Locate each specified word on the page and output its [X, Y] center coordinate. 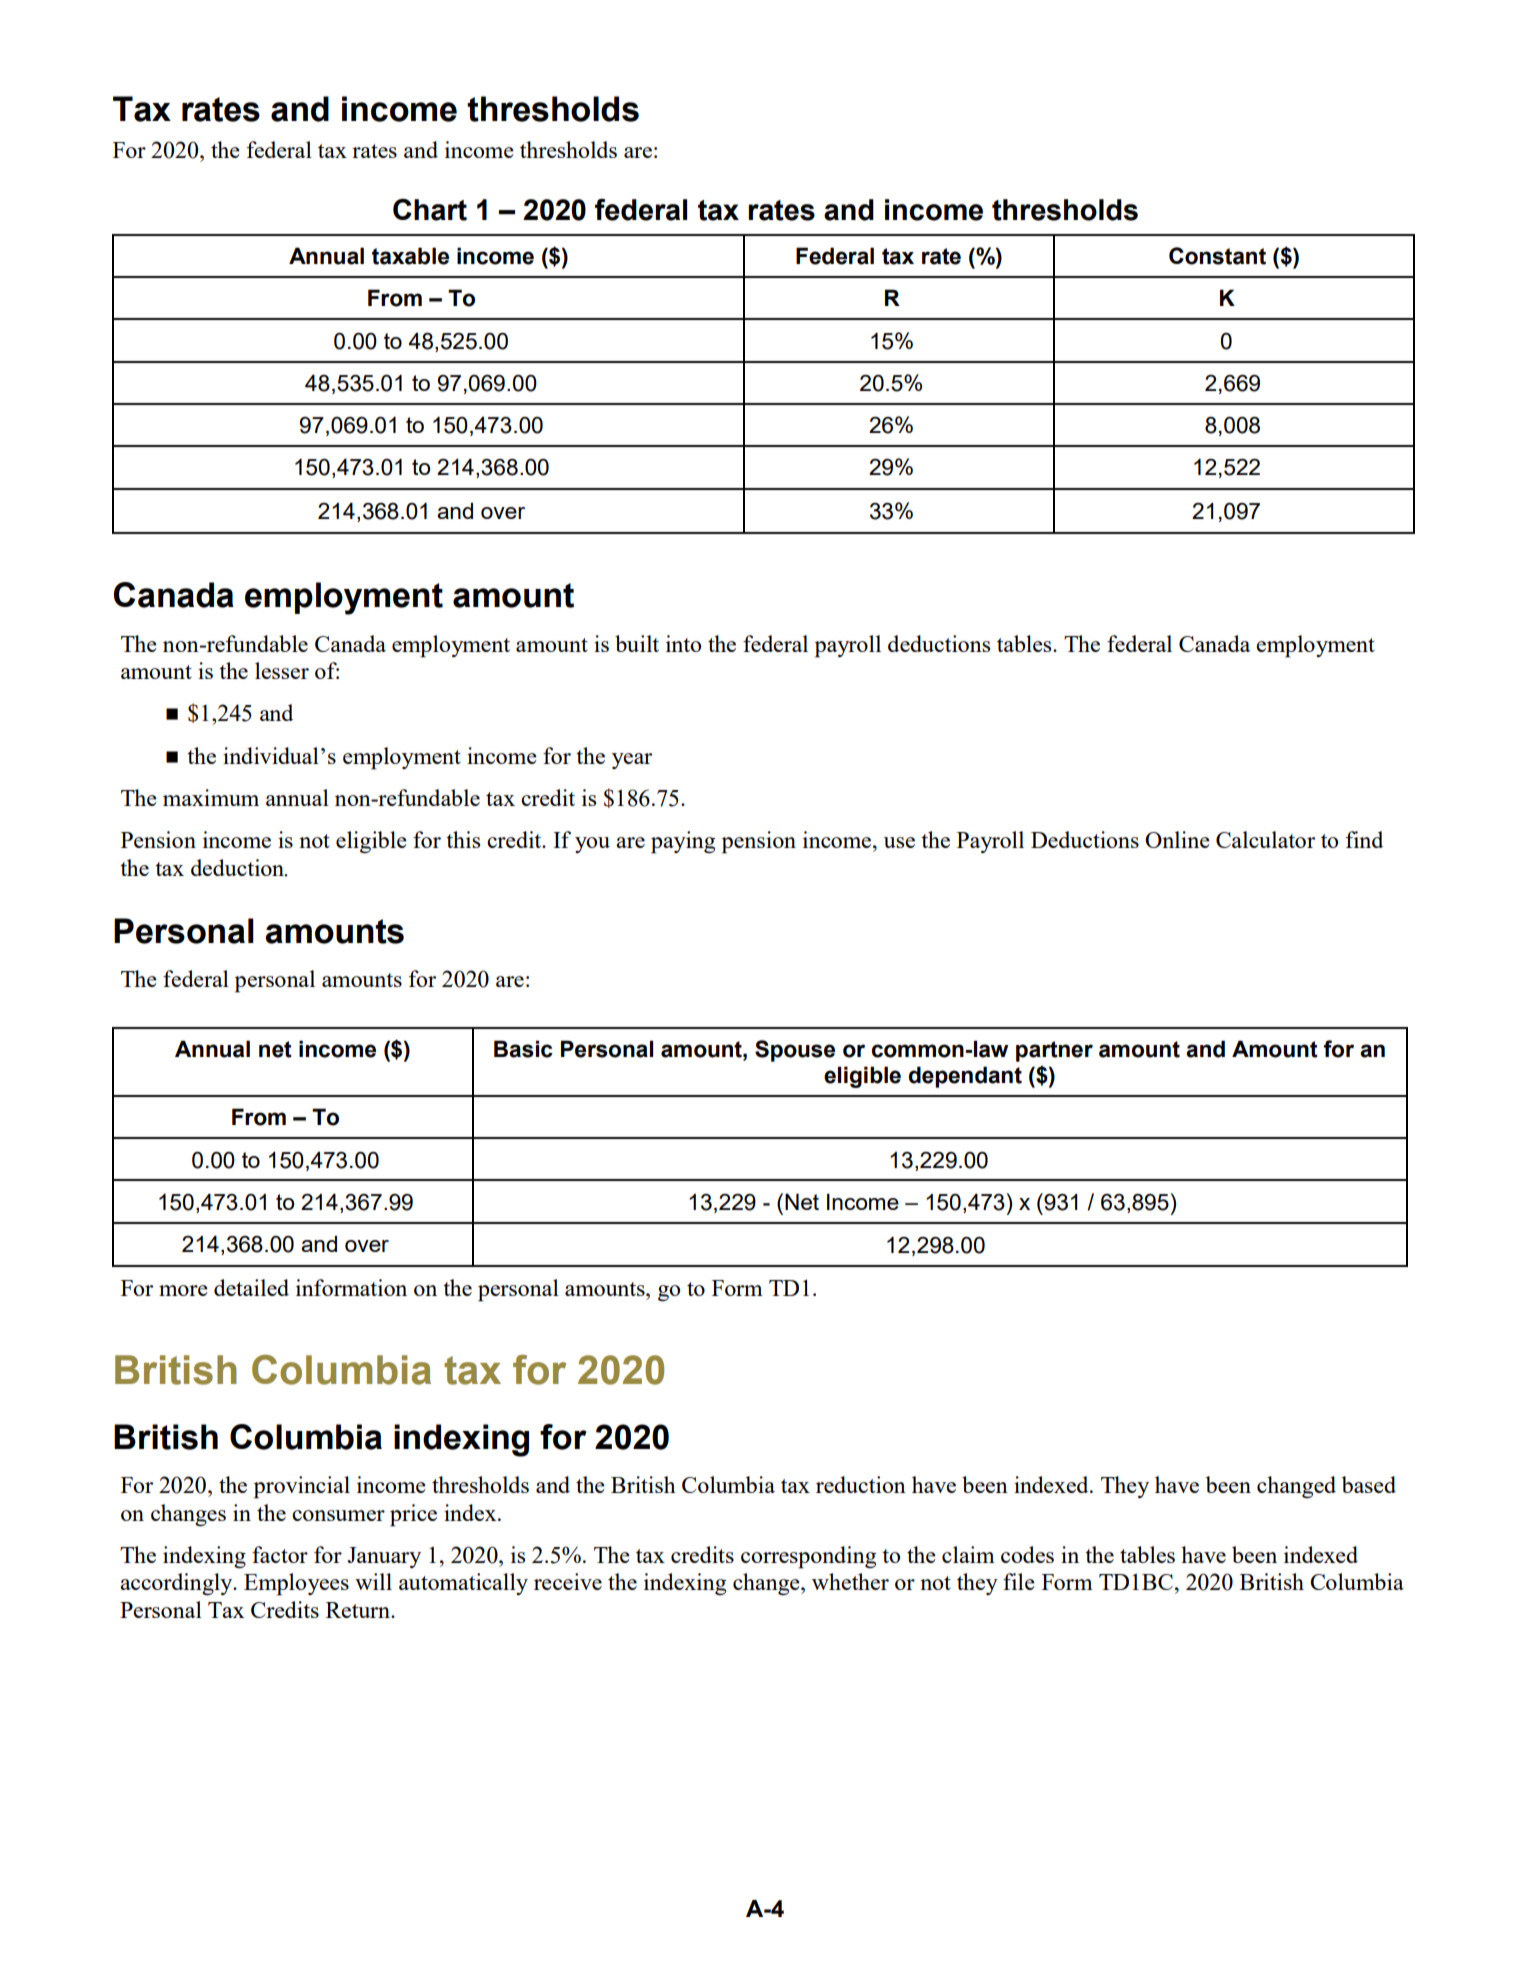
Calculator [1265, 839]
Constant [1217, 256]
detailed [251, 1287]
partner [1054, 1051]
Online [1177, 839]
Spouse [795, 1051]
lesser [282, 670]
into [683, 643]
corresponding [808, 1557]
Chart [430, 210]
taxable [410, 256]
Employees [296, 1584]
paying [683, 842]
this [463, 839]
